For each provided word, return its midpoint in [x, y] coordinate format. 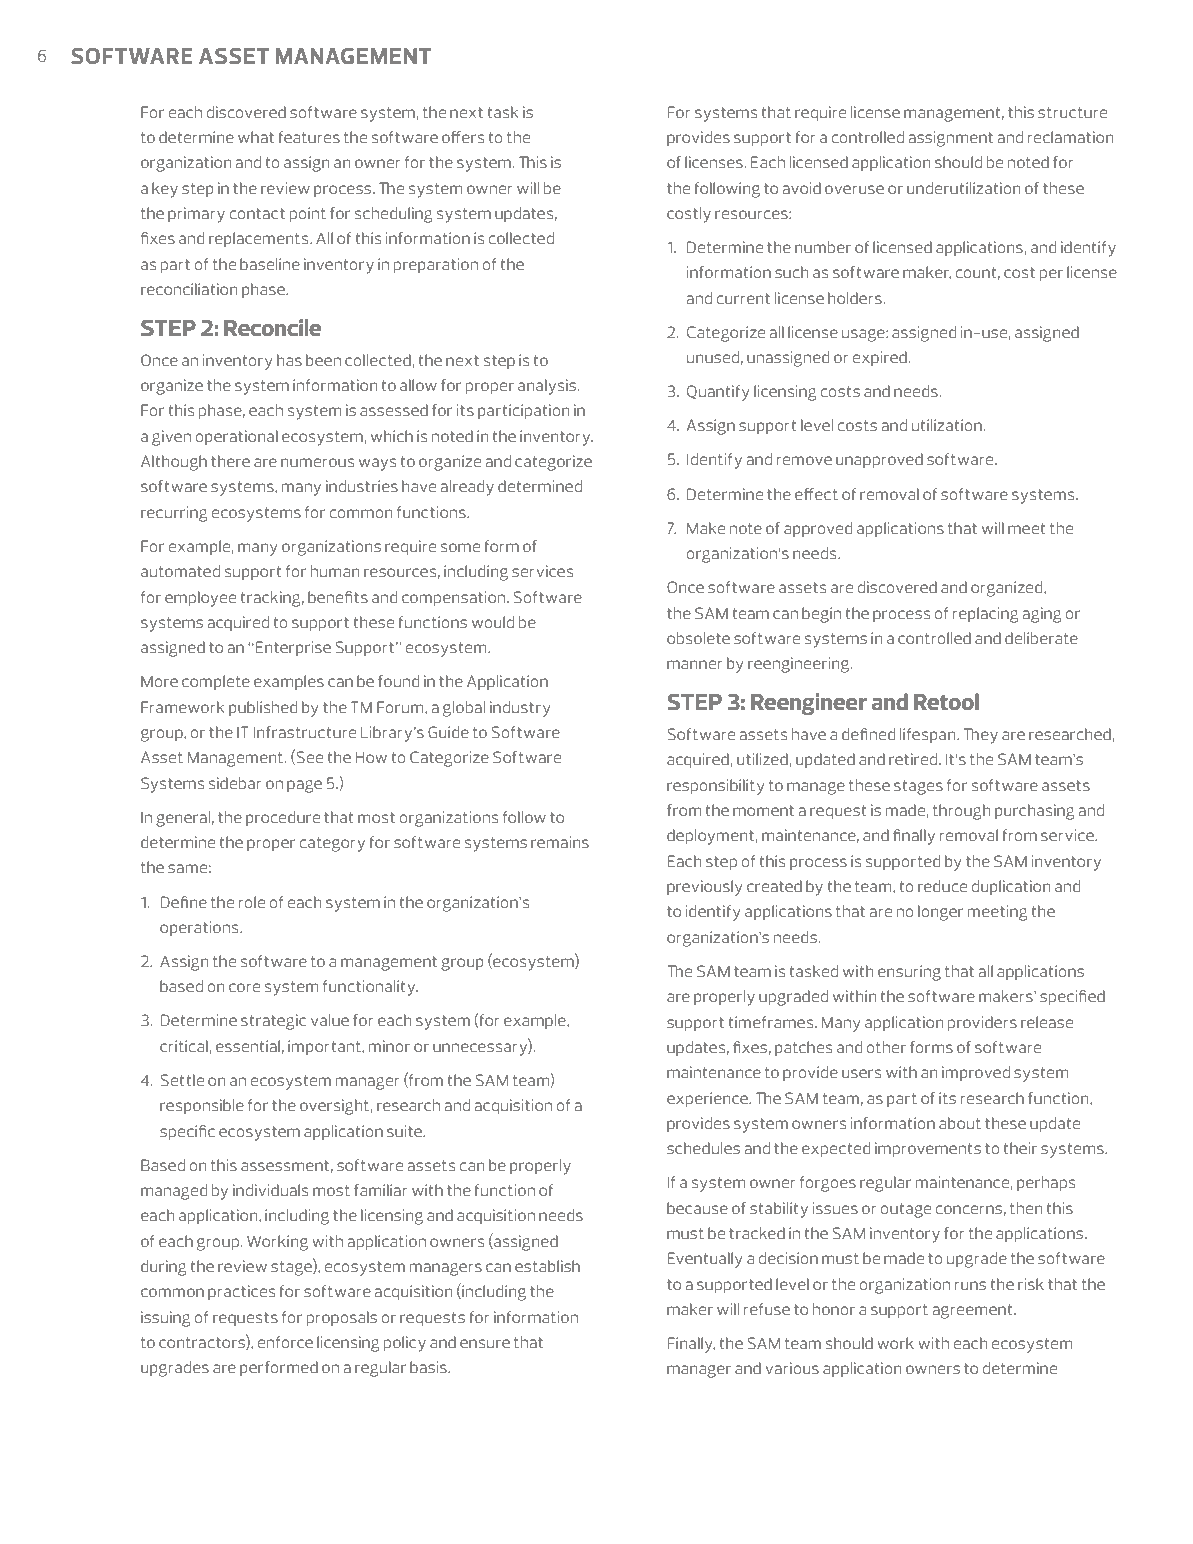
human [335, 571]
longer [940, 913]
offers [463, 137]
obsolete [698, 638]
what [256, 137]
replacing [986, 615]
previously [704, 888]
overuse [854, 189]
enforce [285, 1342]
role [252, 902]
